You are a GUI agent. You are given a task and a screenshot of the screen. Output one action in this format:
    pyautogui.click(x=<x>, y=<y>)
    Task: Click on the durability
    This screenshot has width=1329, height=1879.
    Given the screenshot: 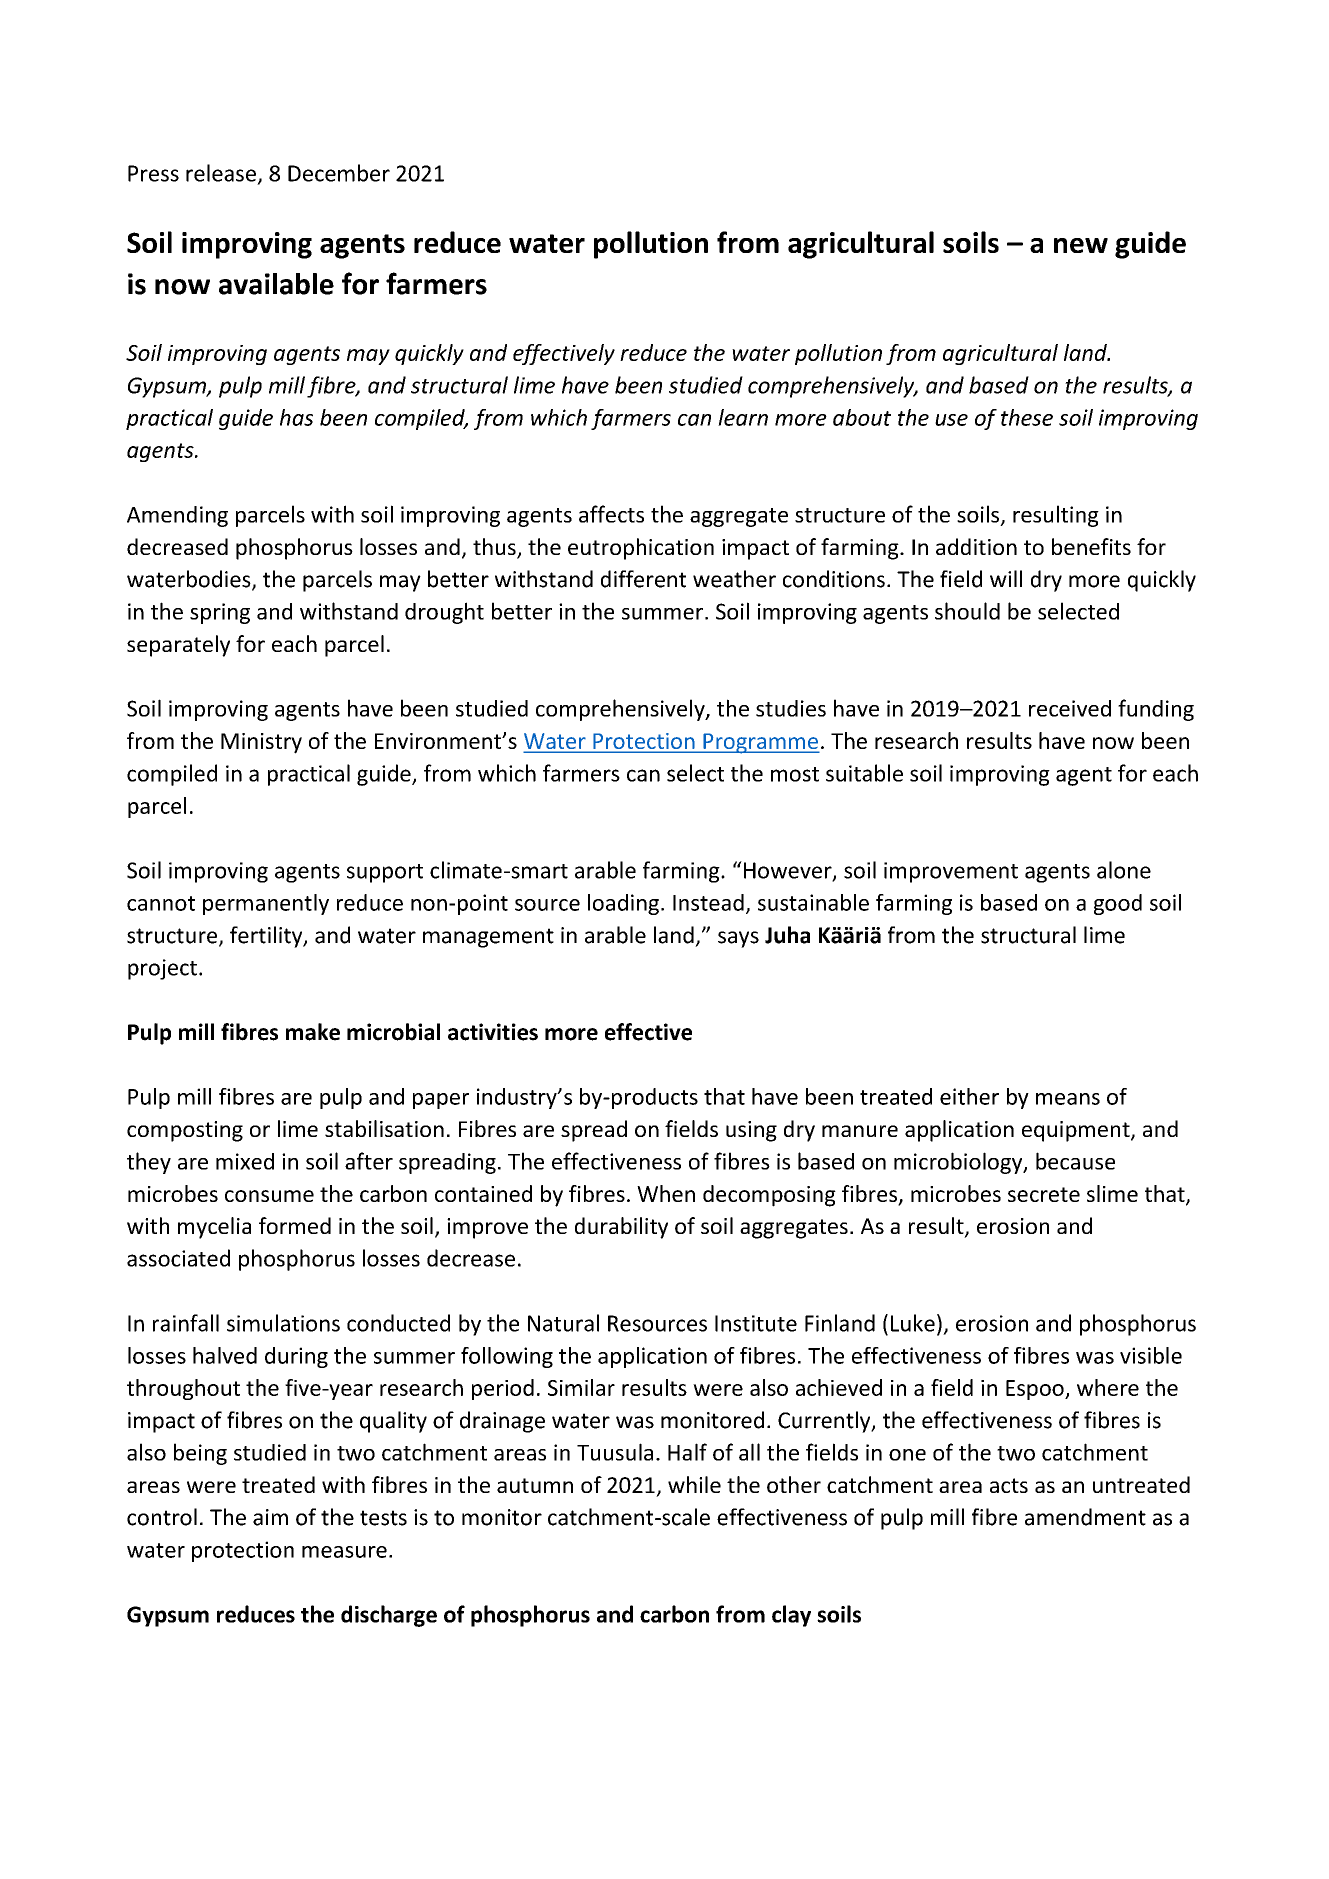 What is the action you would take?
    pyautogui.click(x=621, y=1228)
